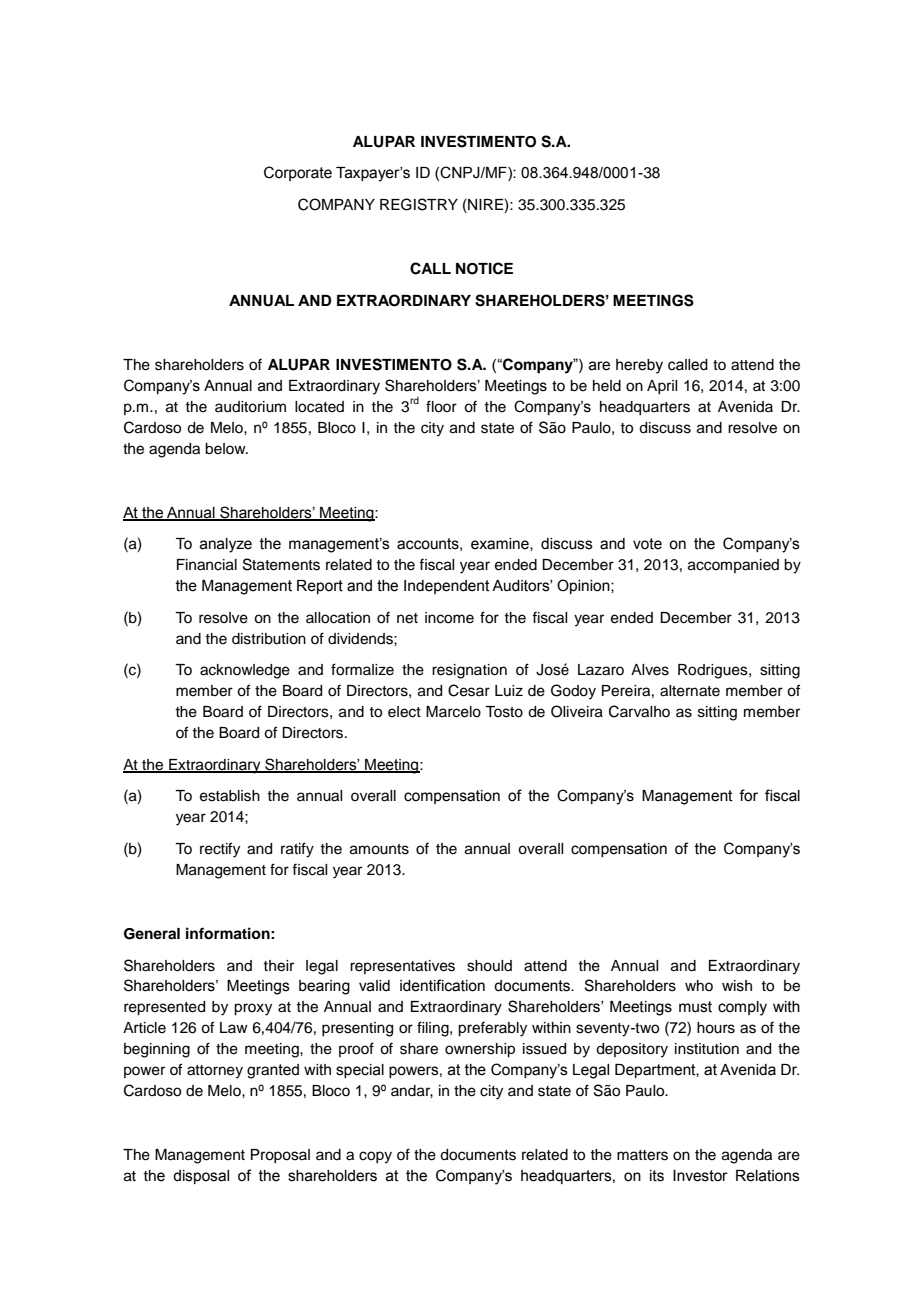 The height and width of the image is (1308, 924). I want to click on should, so click(489, 966).
